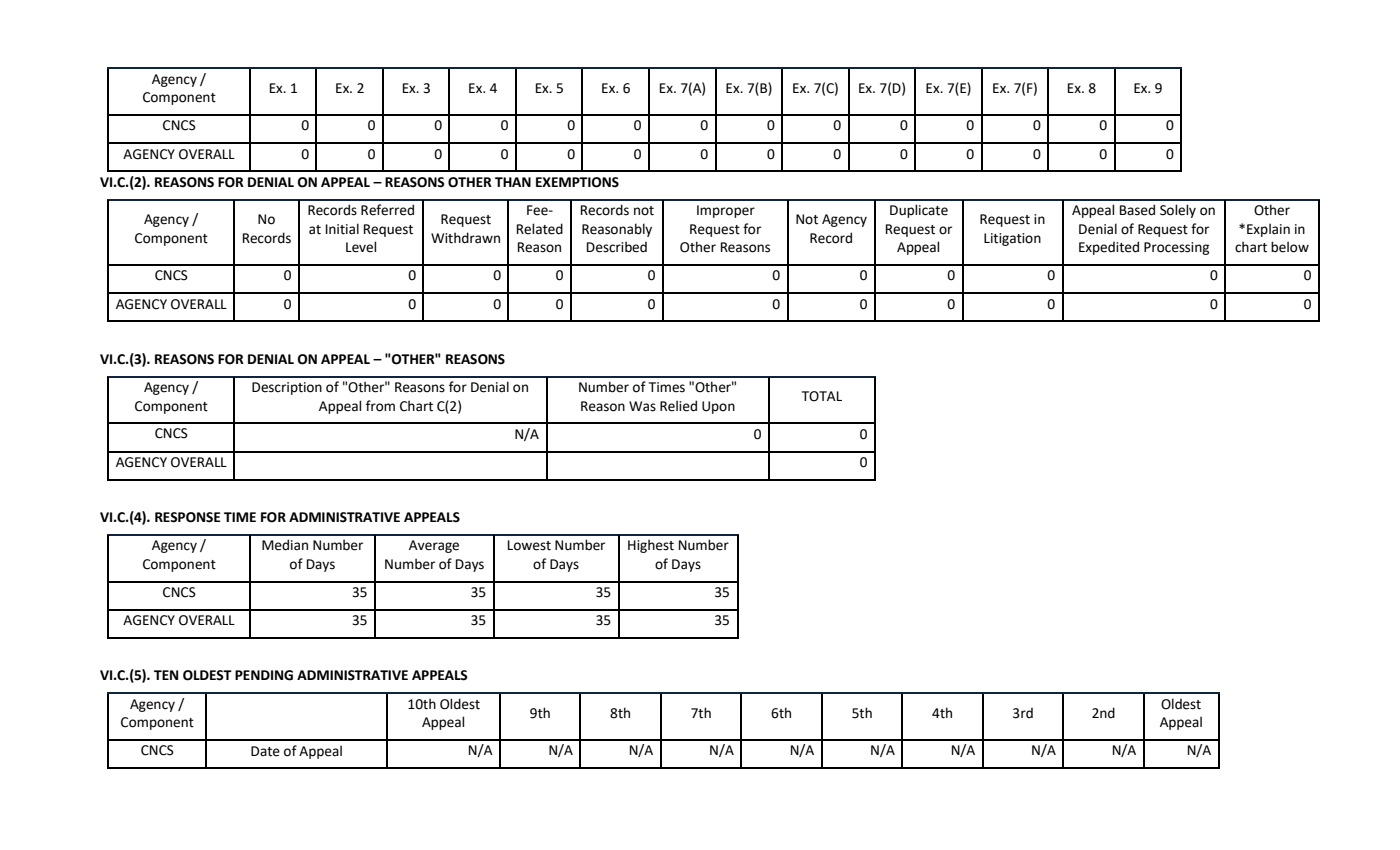 The height and width of the screenshot is (850, 1400). Describe the element at coordinates (726, 211) in the screenshot. I see `Improper` at that location.
